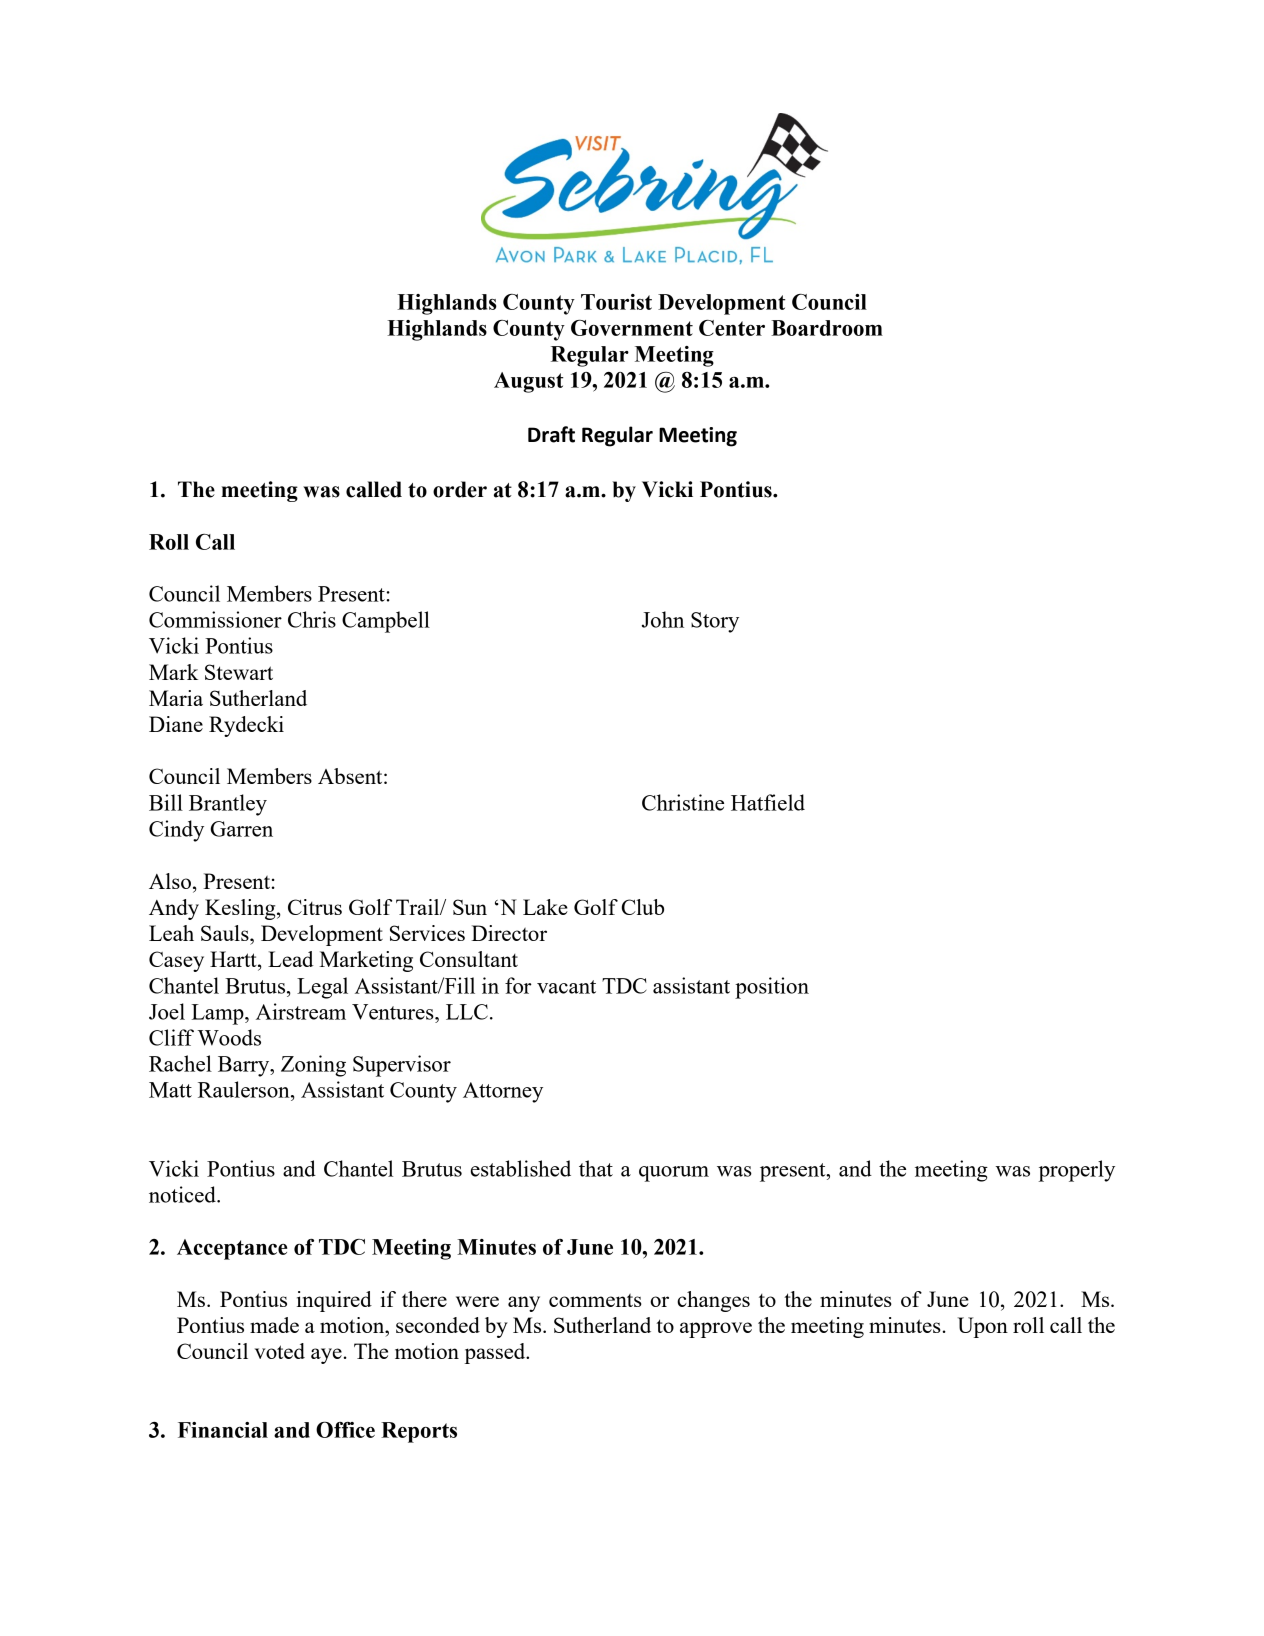 Image resolution: width=1264 pixels, height=1636 pixels. What do you see at coordinates (313, 1066) in the screenshot?
I see `Zoning` at bounding box center [313, 1066].
